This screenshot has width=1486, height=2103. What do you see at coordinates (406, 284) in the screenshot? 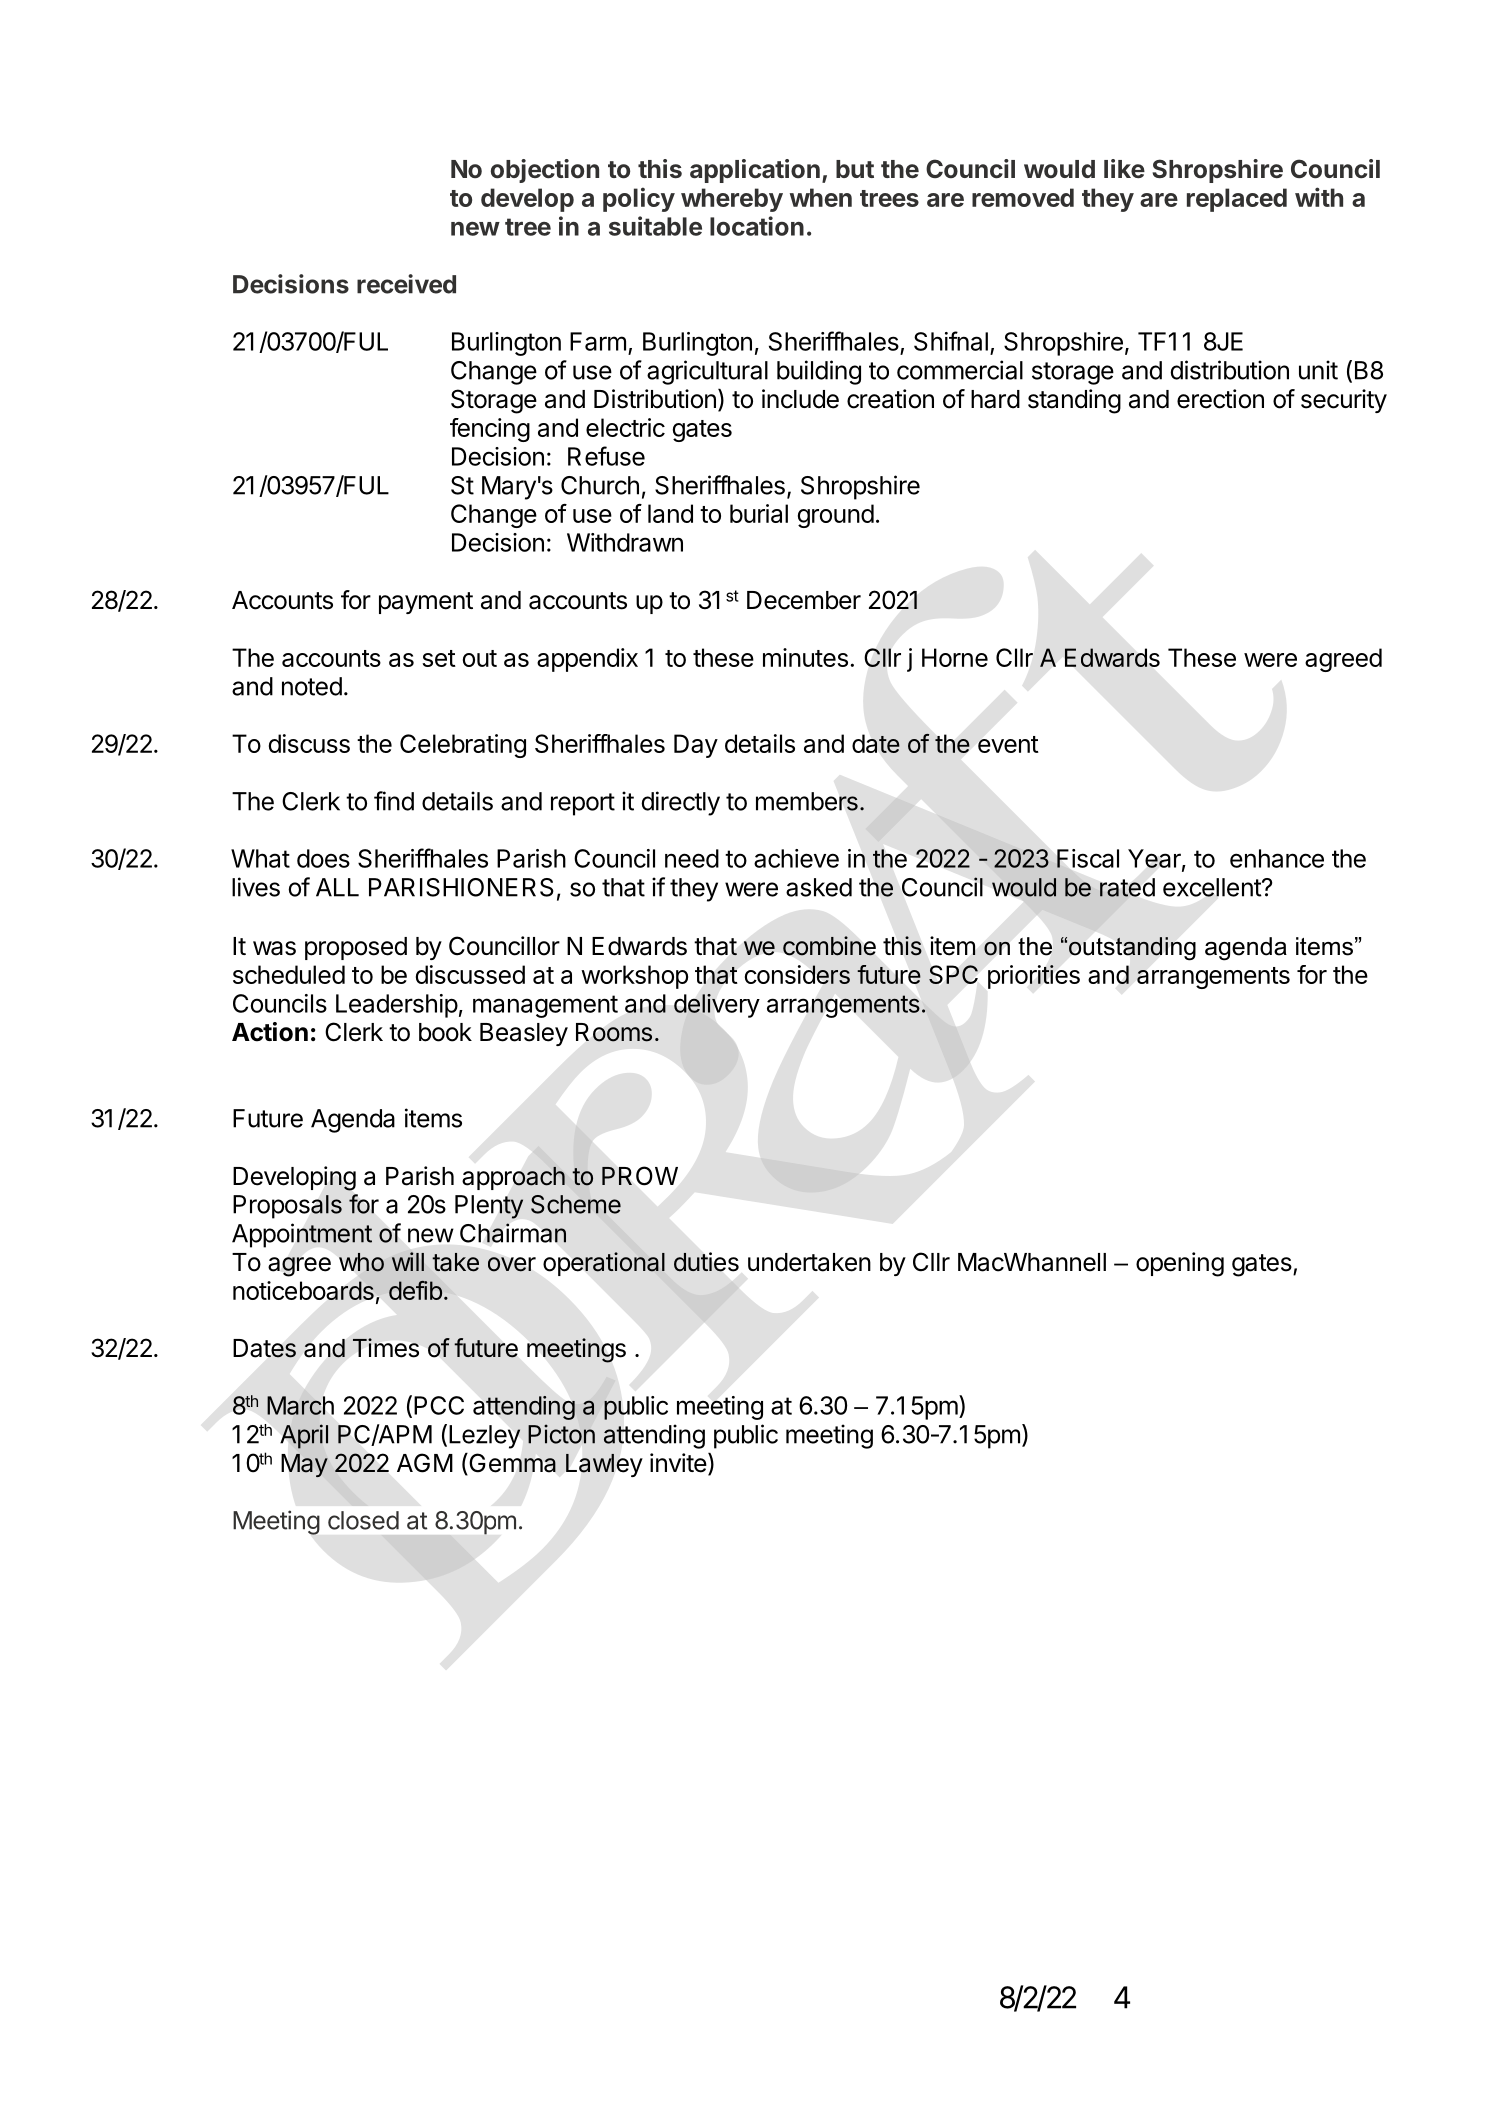
I see `received` at bounding box center [406, 284].
